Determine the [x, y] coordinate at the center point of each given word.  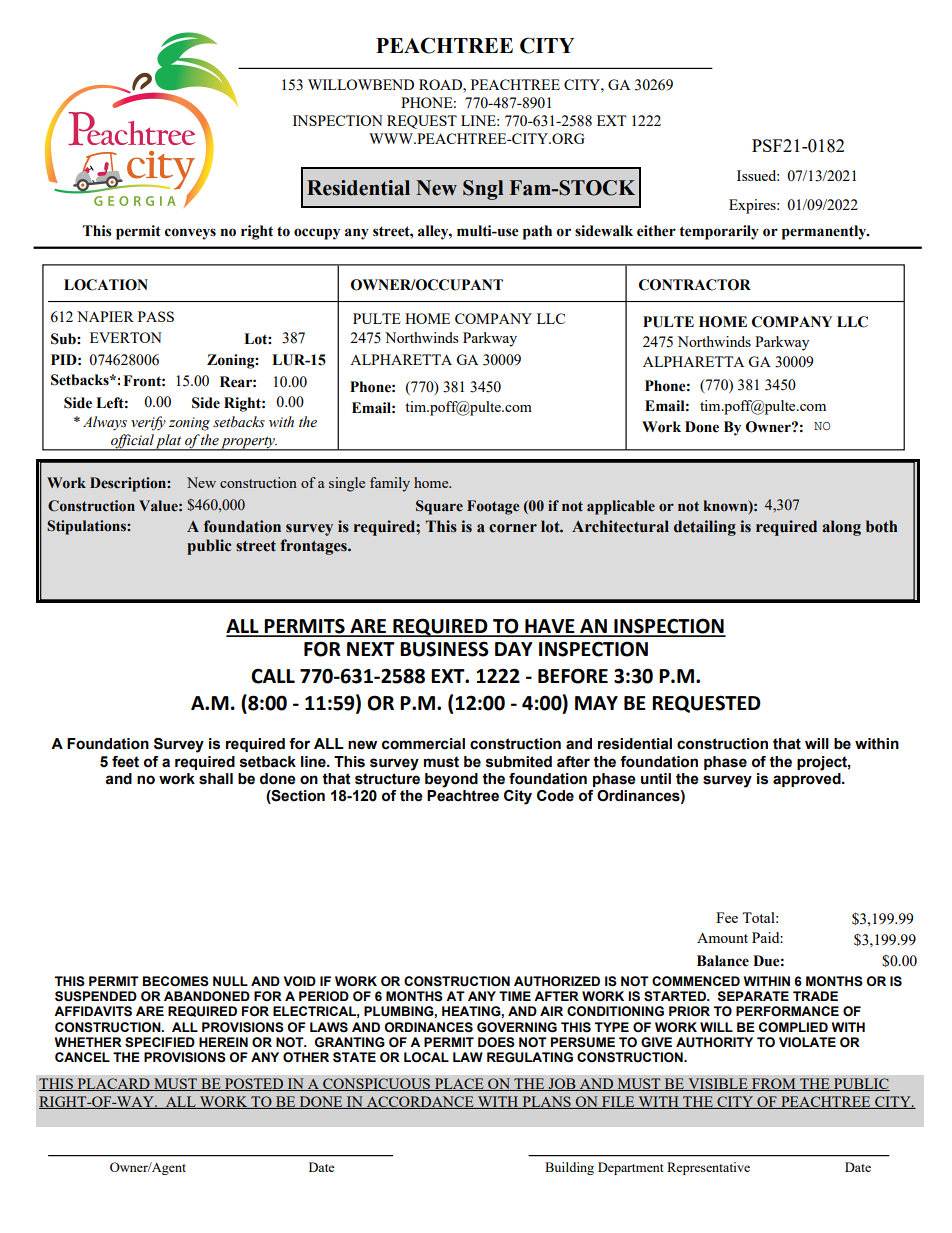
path [537, 232]
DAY [514, 649]
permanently [825, 232]
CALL [273, 676]
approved [808, 778]
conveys [190, 234]
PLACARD [113, 1084]
